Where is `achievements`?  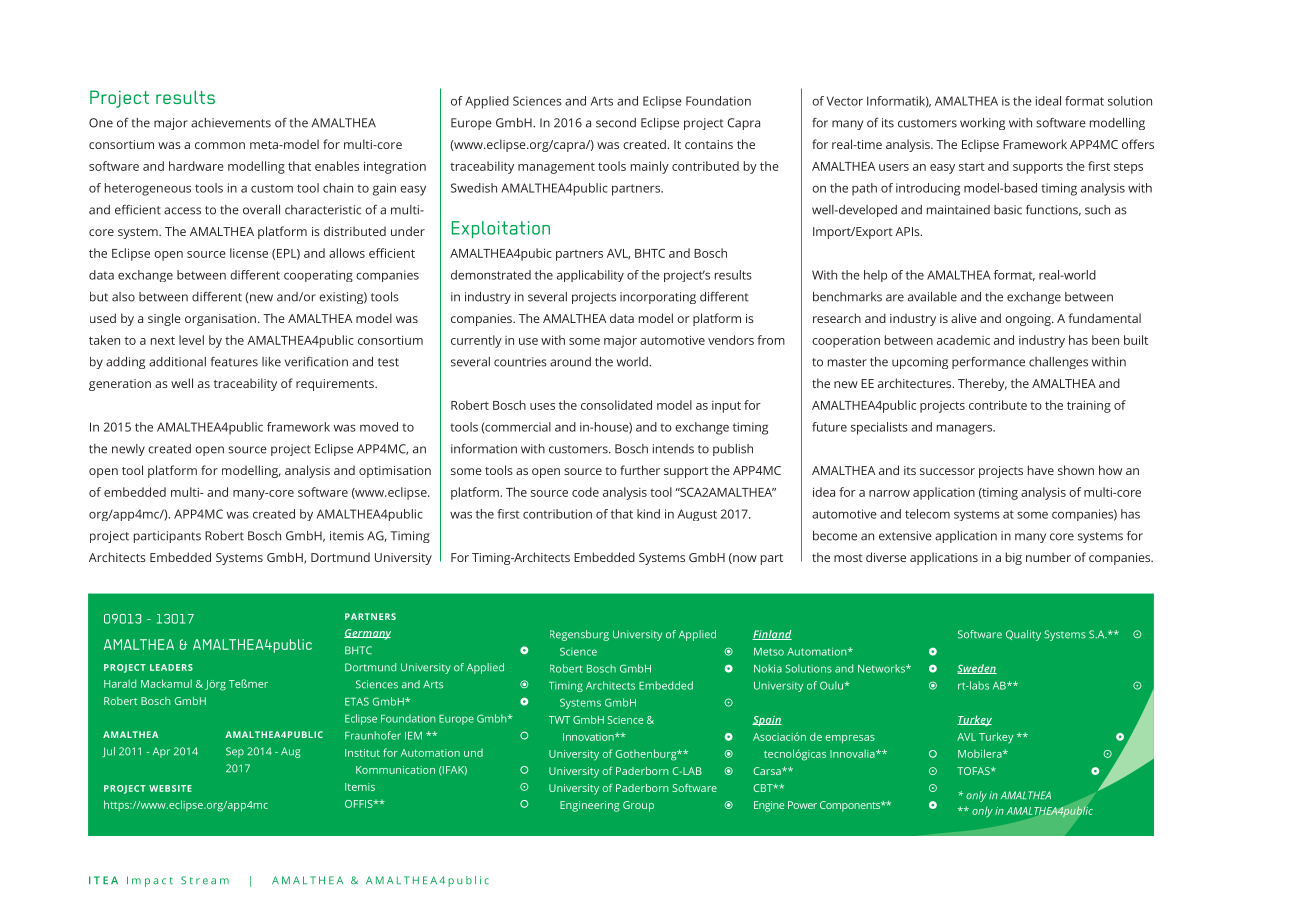 achievements is located at coordinates (231, 123).
